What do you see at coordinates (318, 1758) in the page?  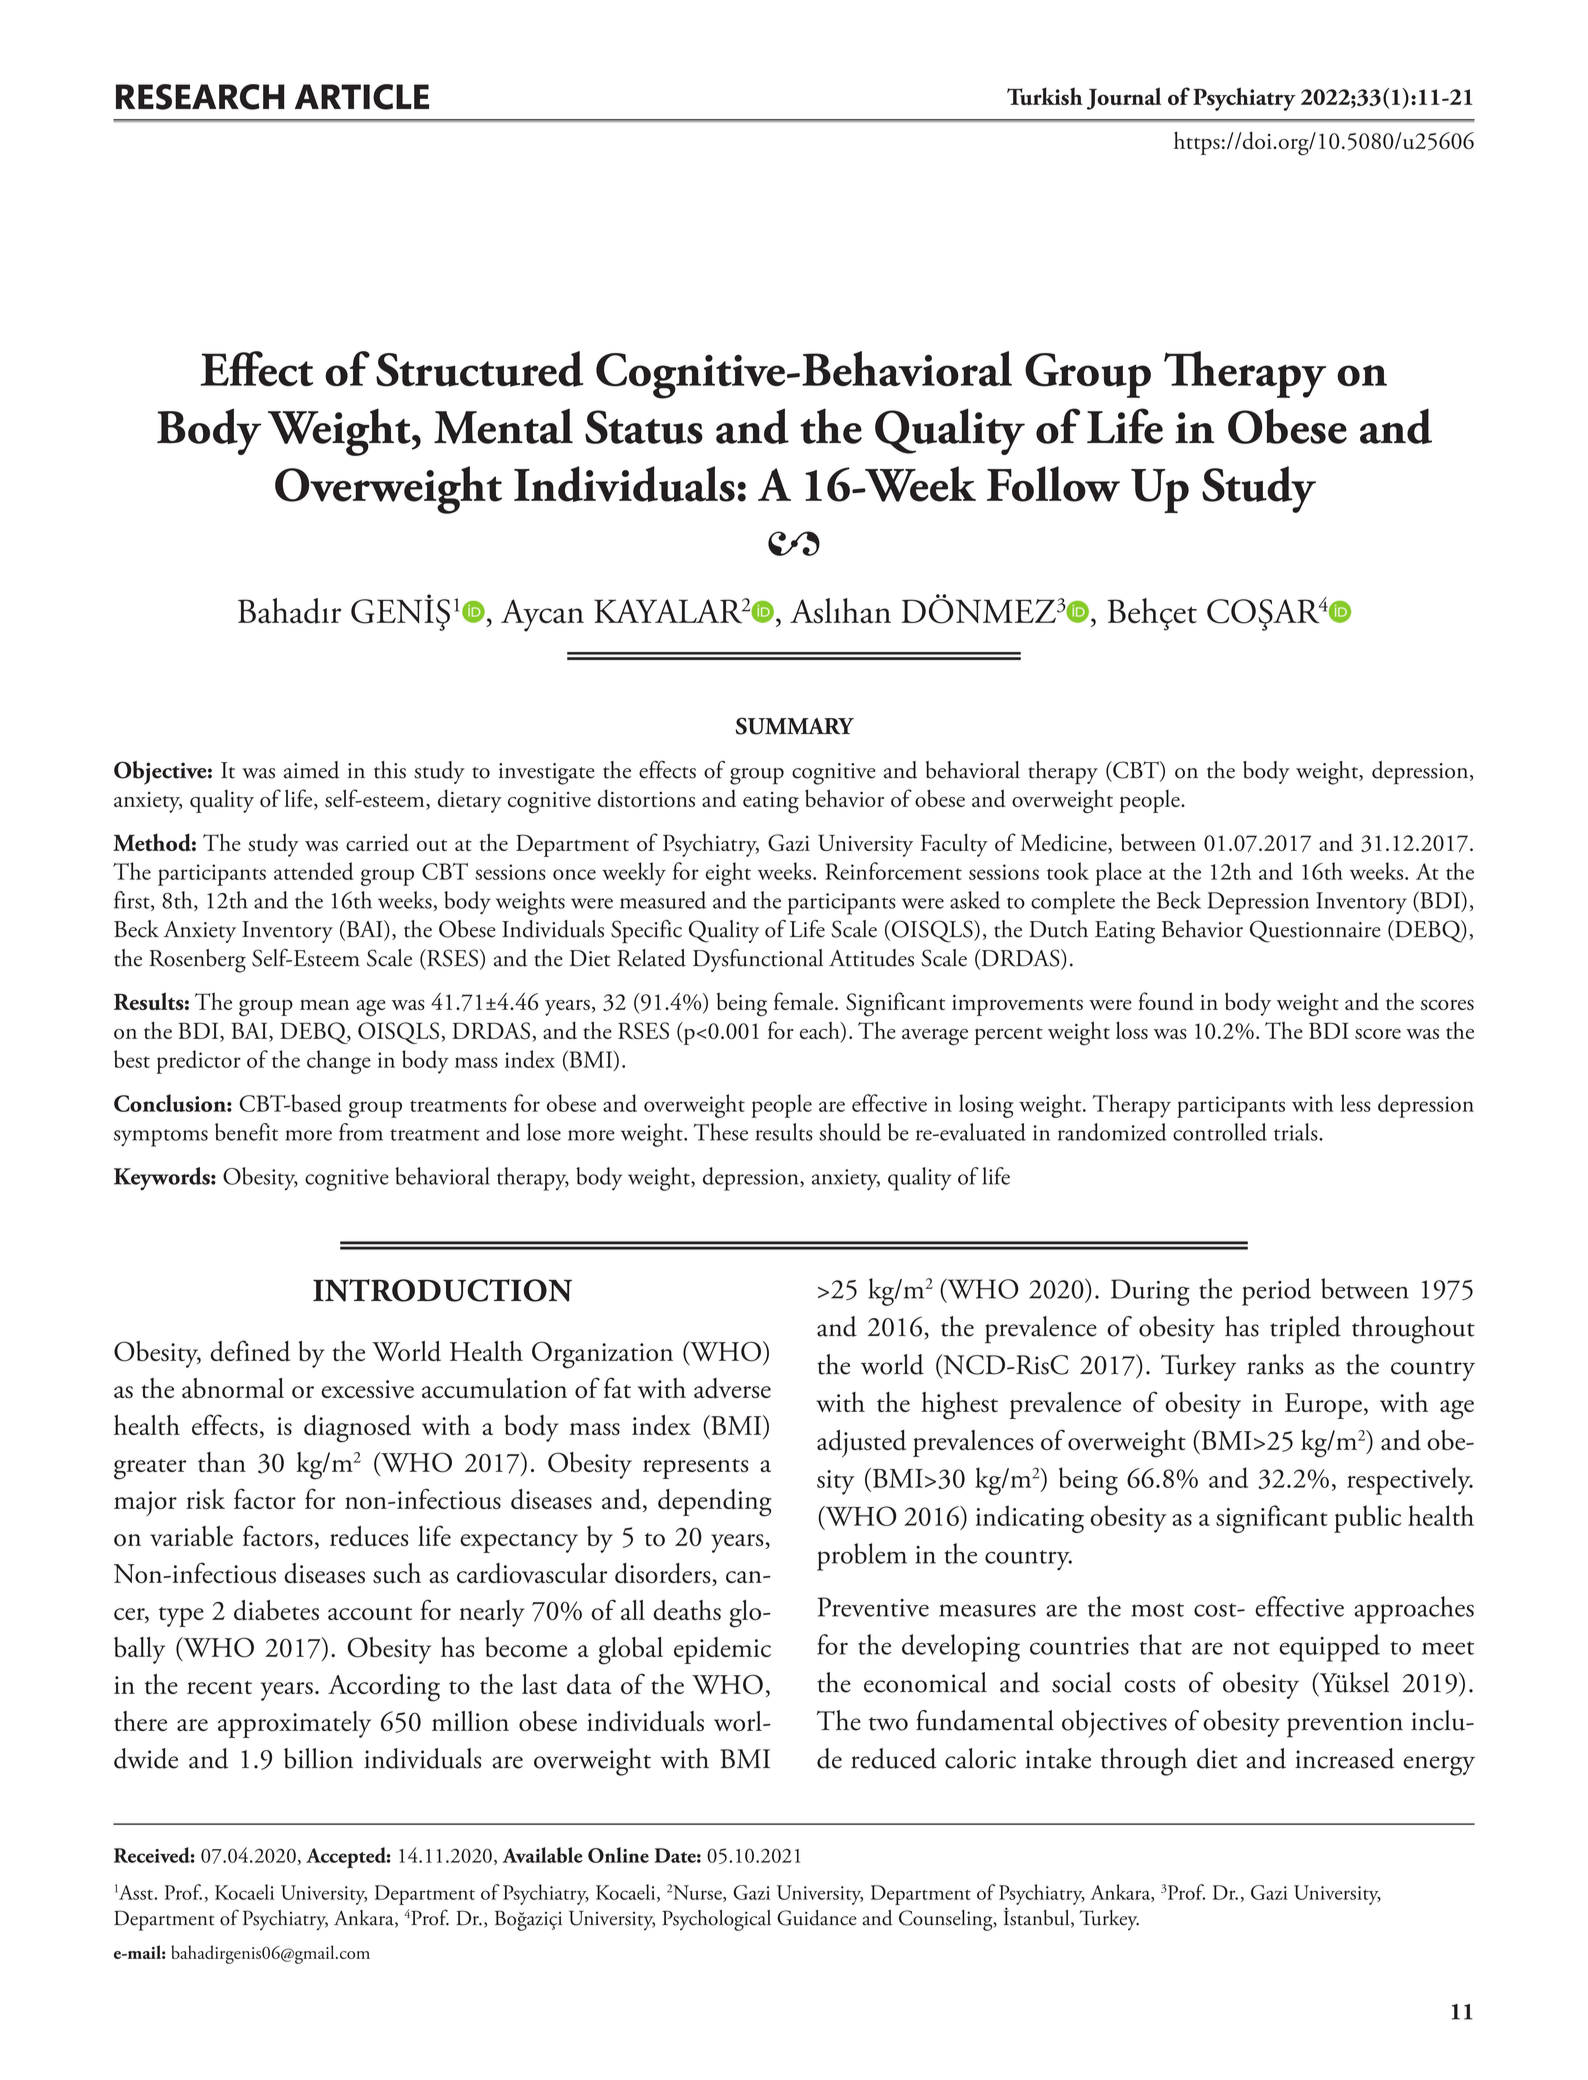 I see `billion` at bounding box center [318, 1758].
